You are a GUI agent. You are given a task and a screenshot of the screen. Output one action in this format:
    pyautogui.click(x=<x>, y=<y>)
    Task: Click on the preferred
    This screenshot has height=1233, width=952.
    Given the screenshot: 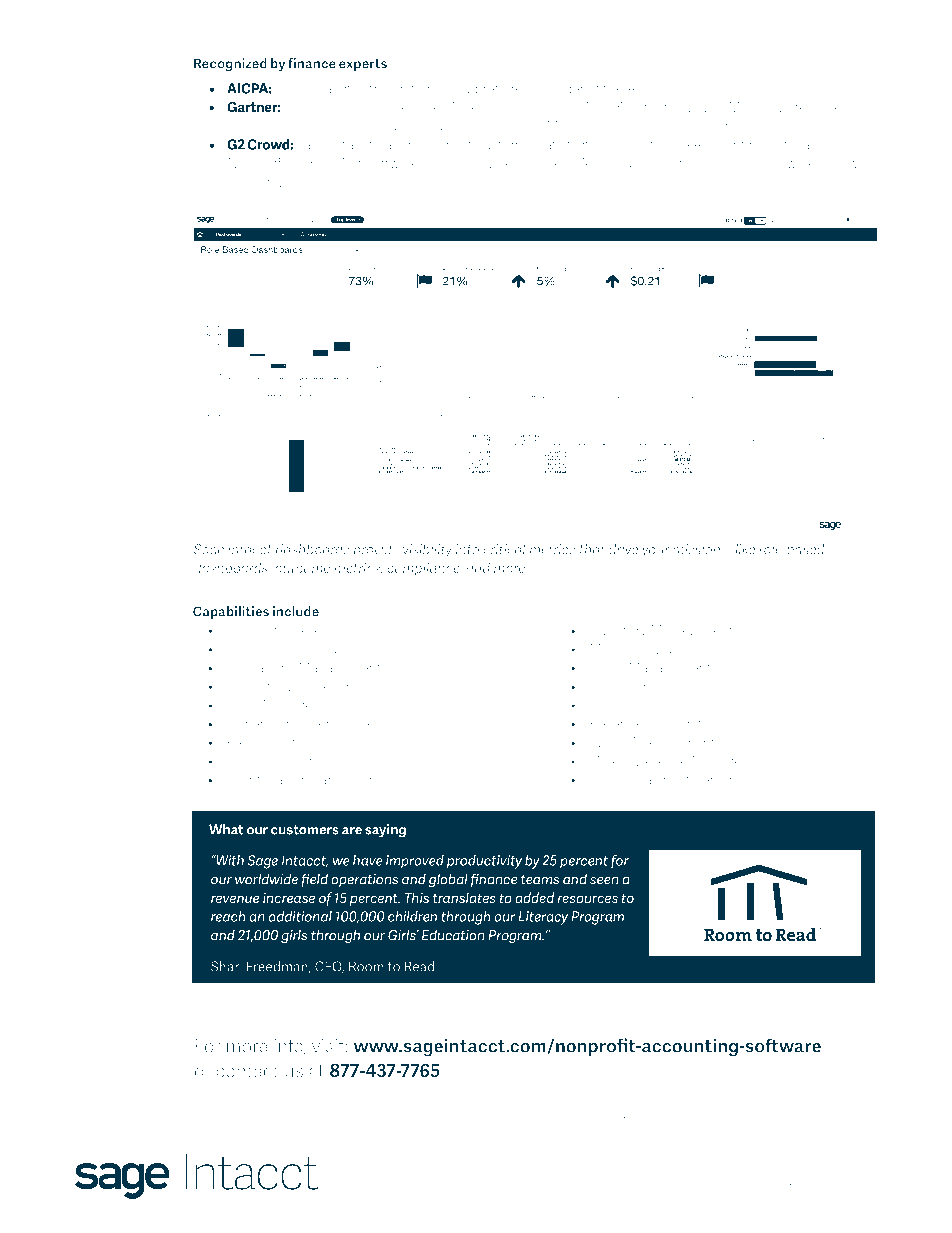 What is the action you would take?
    pyautogui.click(x=502, y=89)
